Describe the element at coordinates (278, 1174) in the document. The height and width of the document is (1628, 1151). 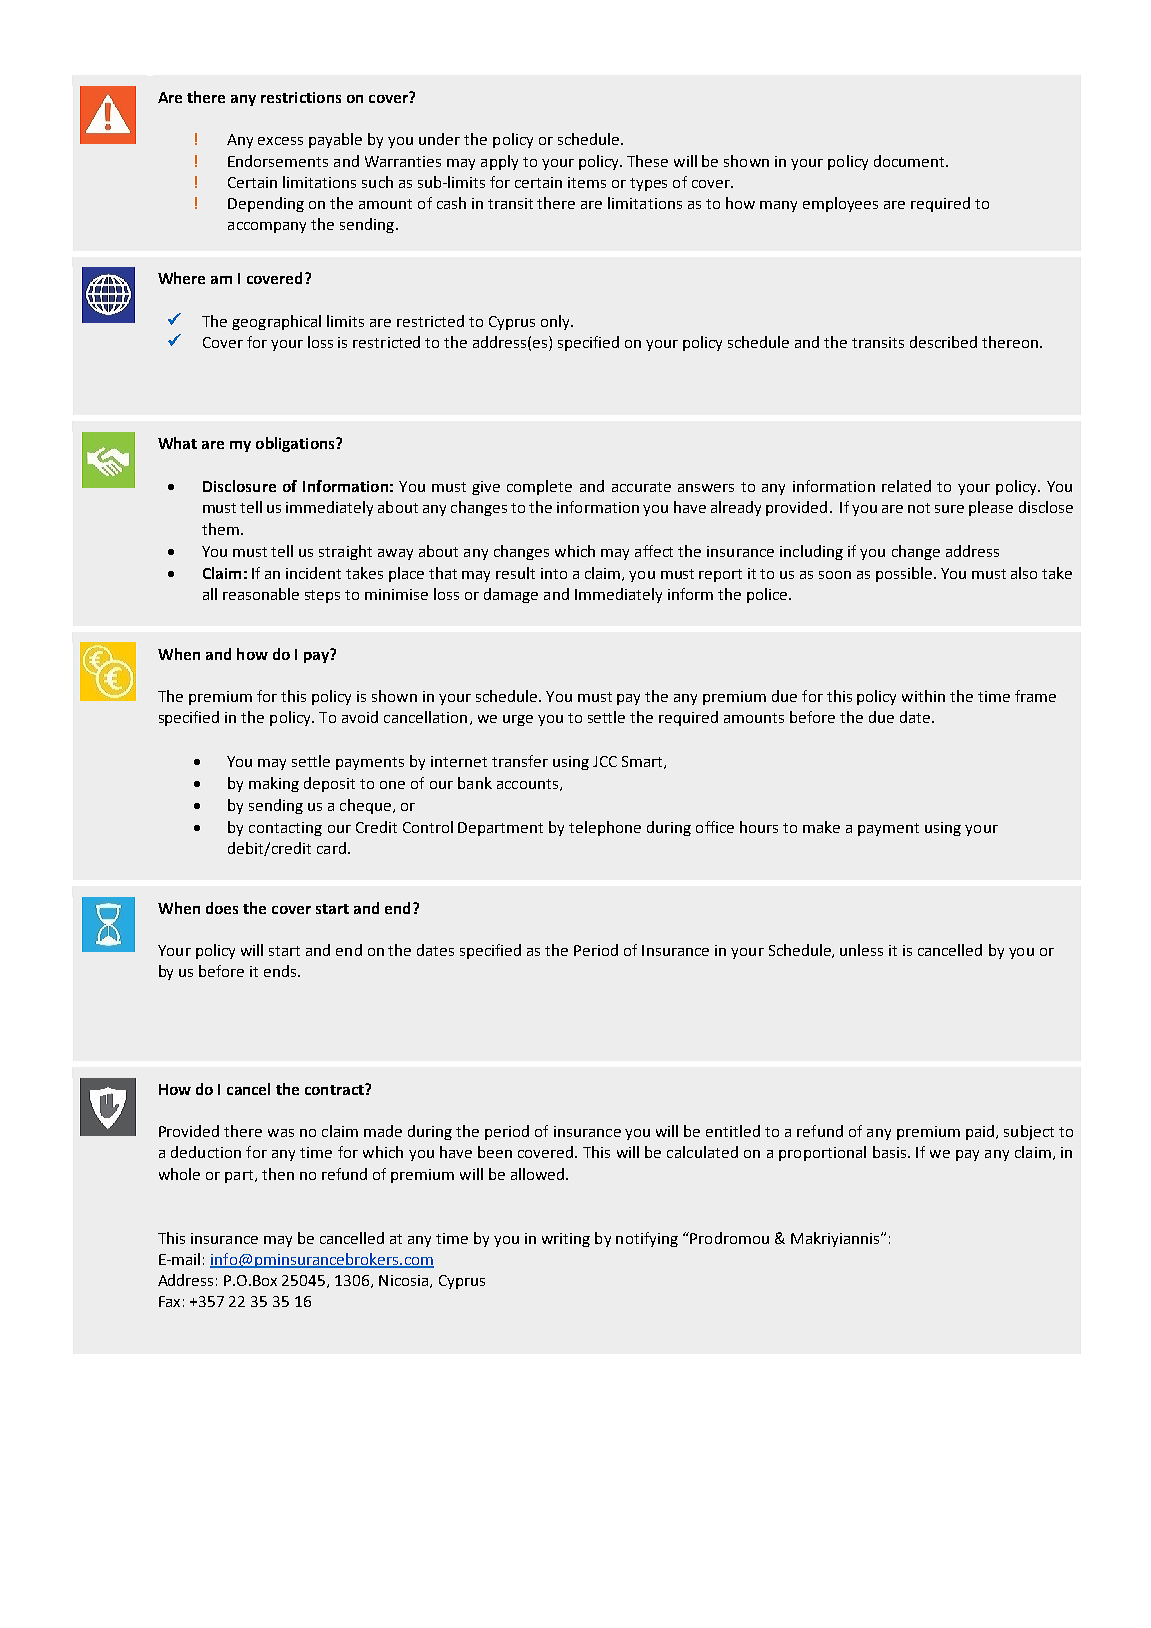
I see `then` at that location.
